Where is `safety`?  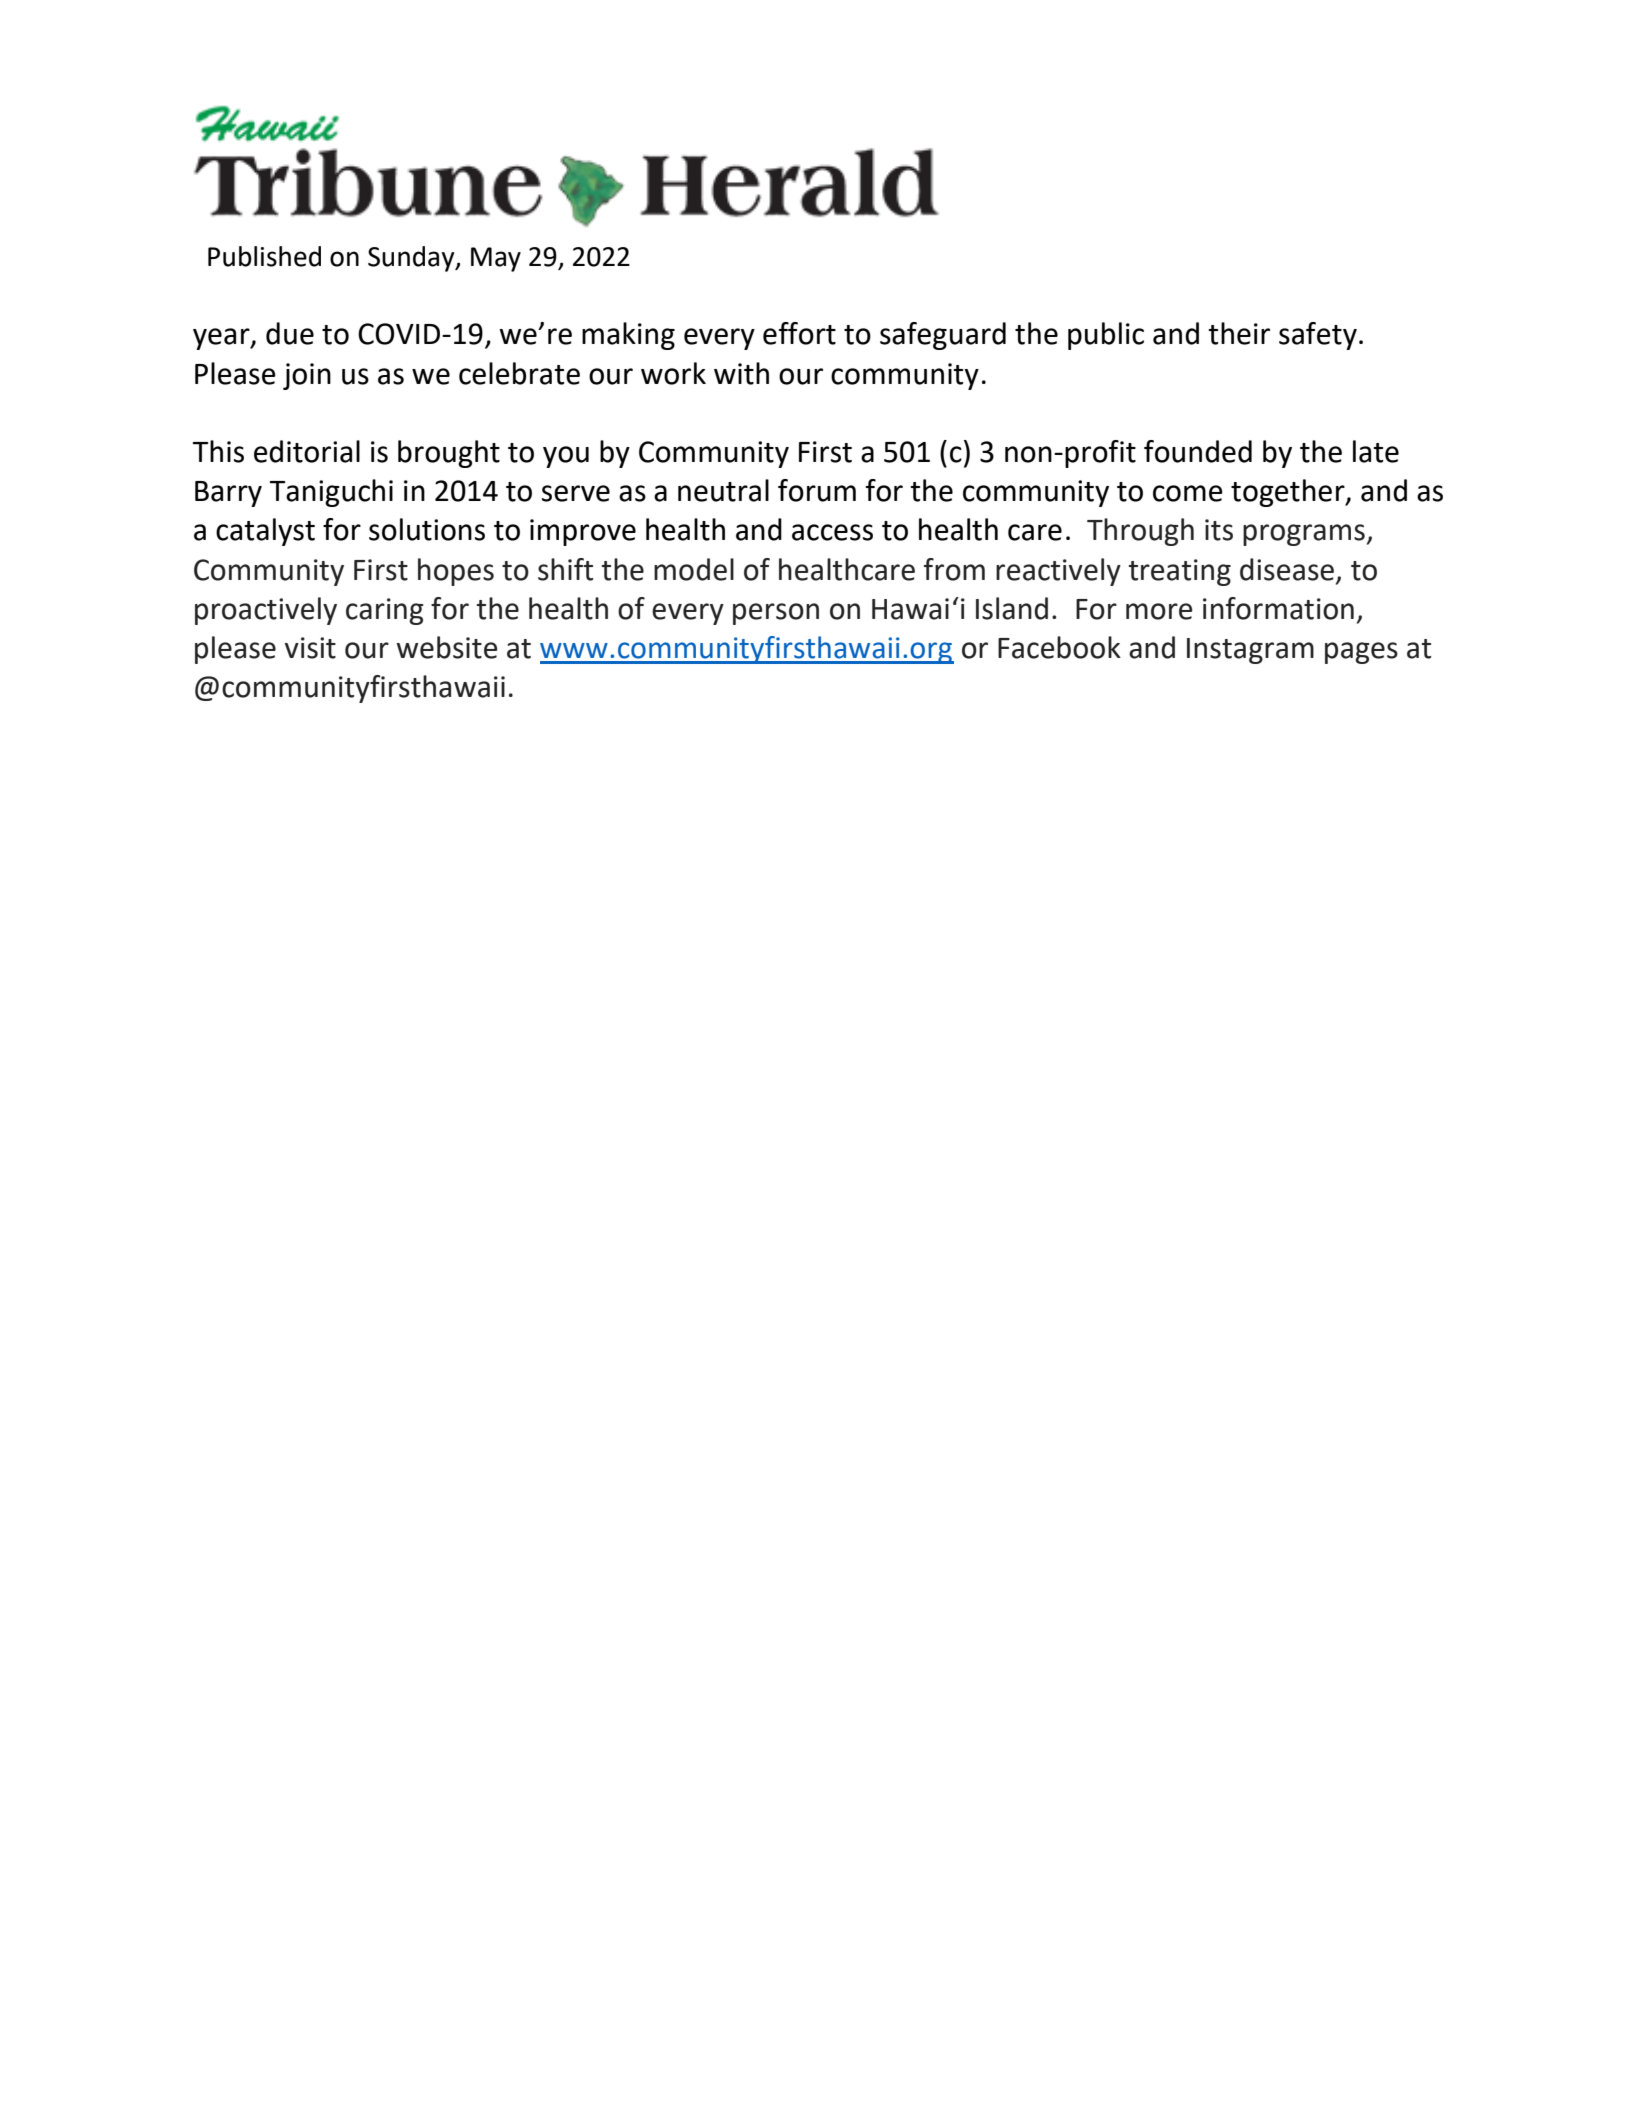 safety is located at coordinates (1318, 336).
